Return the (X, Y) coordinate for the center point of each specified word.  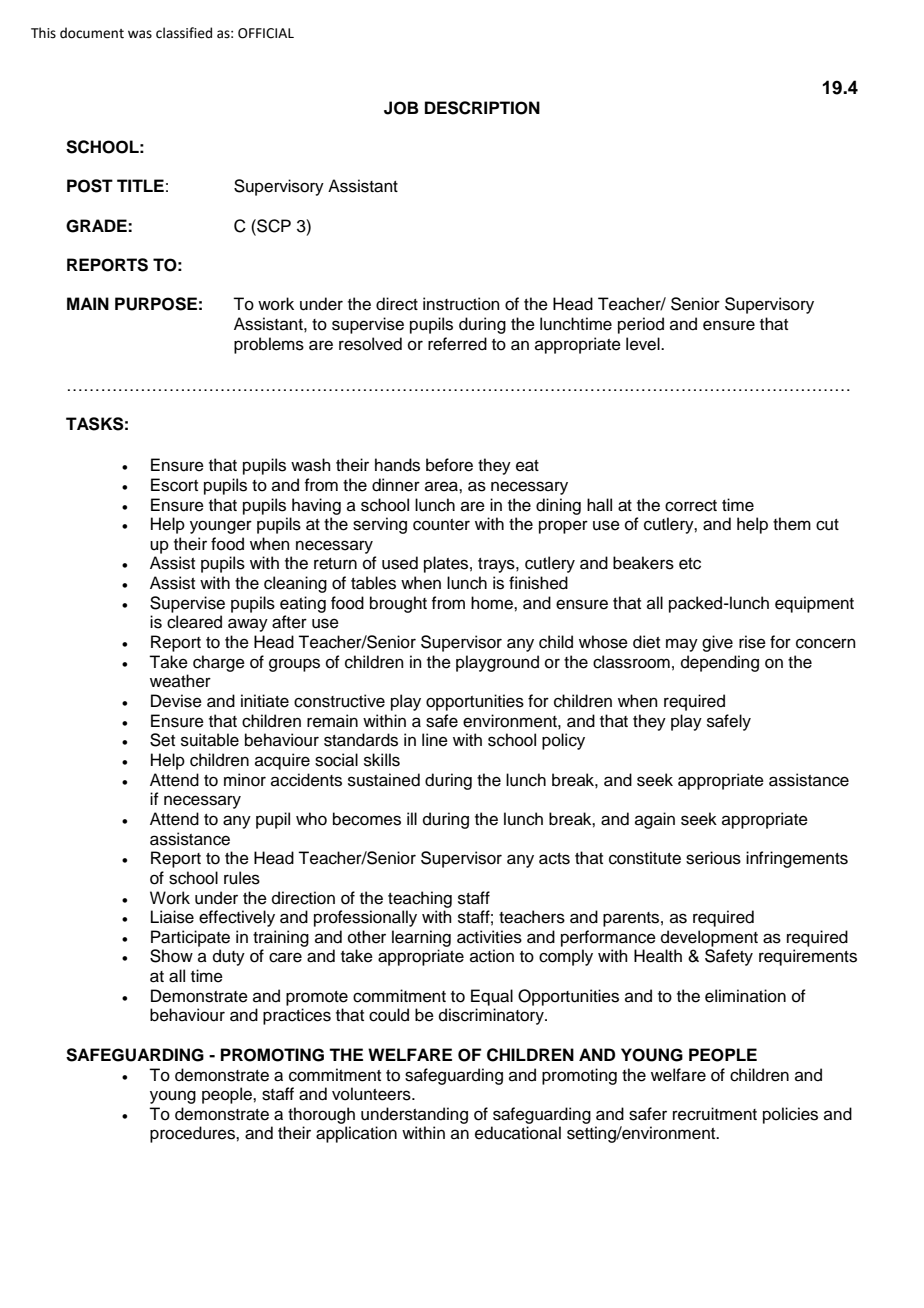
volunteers (372, 1094)
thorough (321, 1115)
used (400, 563)
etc (690, 564)
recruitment (715, 1114)
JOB (401, 108)
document (92, 33)
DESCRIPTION (482, 108)
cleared (194, 622)
